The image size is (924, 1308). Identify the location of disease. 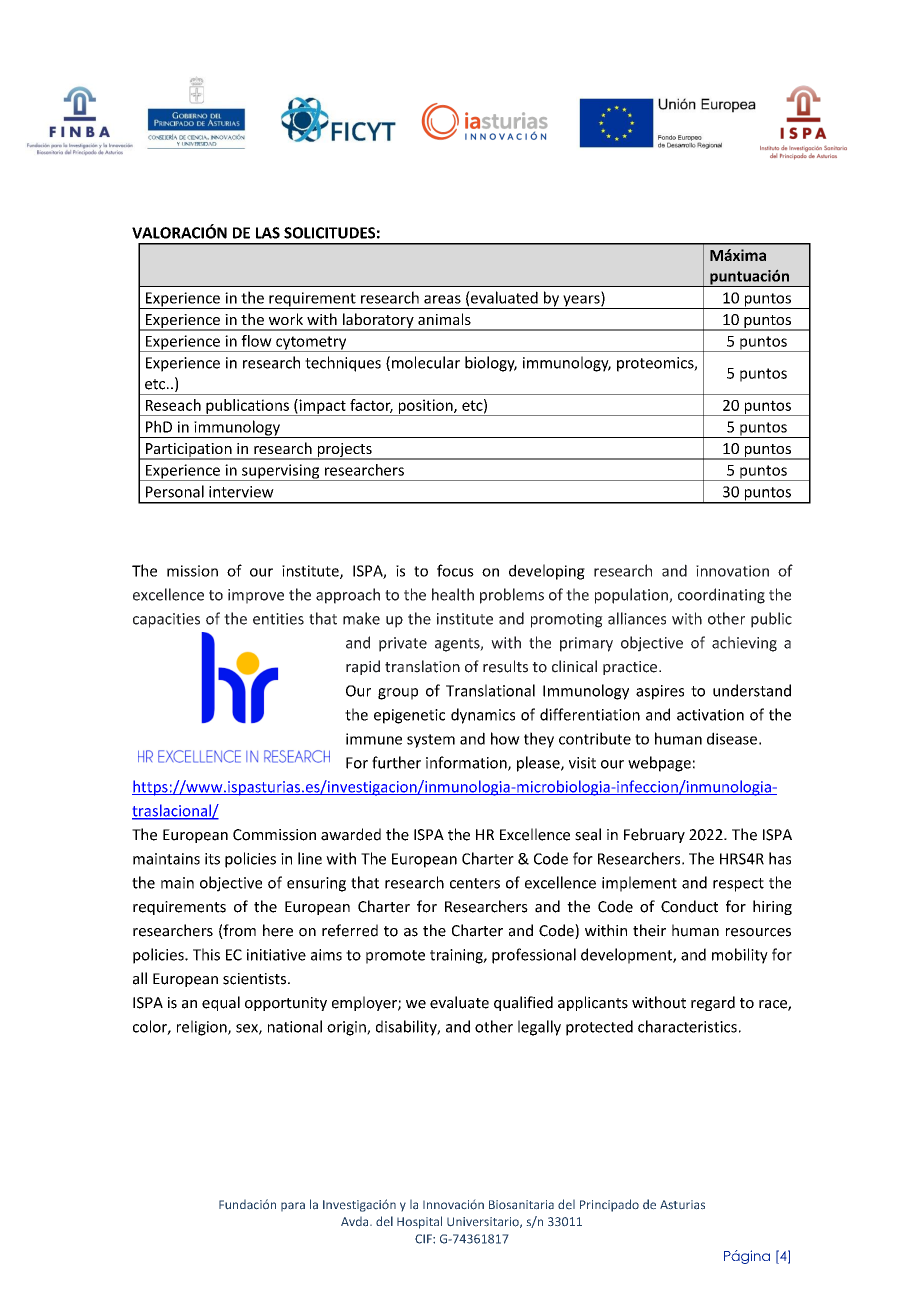
(732, 738).
